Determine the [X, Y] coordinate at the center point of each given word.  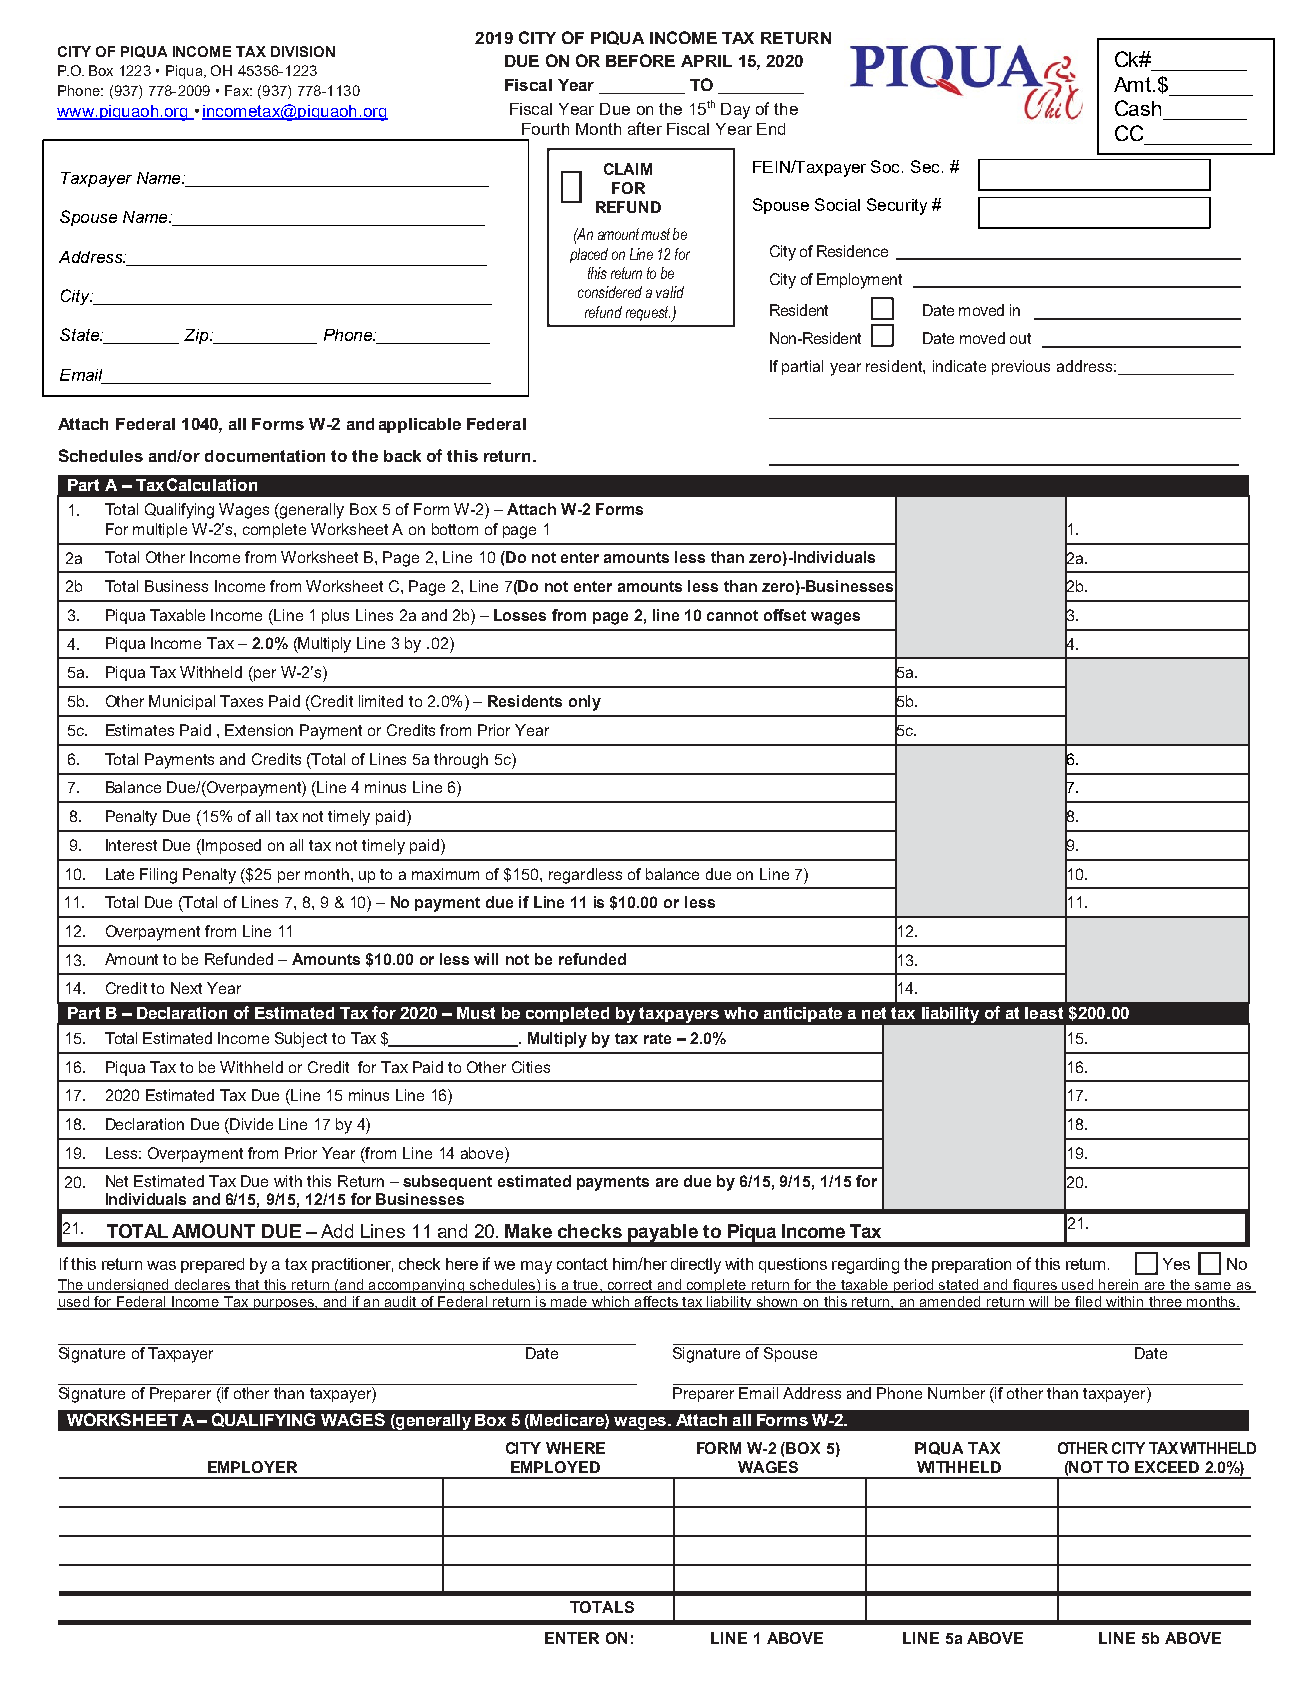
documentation [265, 456]
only [585, 703]
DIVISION [303, 51]
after [645, 128]
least [1044, 1013]
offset [785, 615]
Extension [259, 730]
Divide [250, 1124]
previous [1021, 367]
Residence [852, 251]
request [648, 313]
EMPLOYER [252, 1467]
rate [657, 1038]
